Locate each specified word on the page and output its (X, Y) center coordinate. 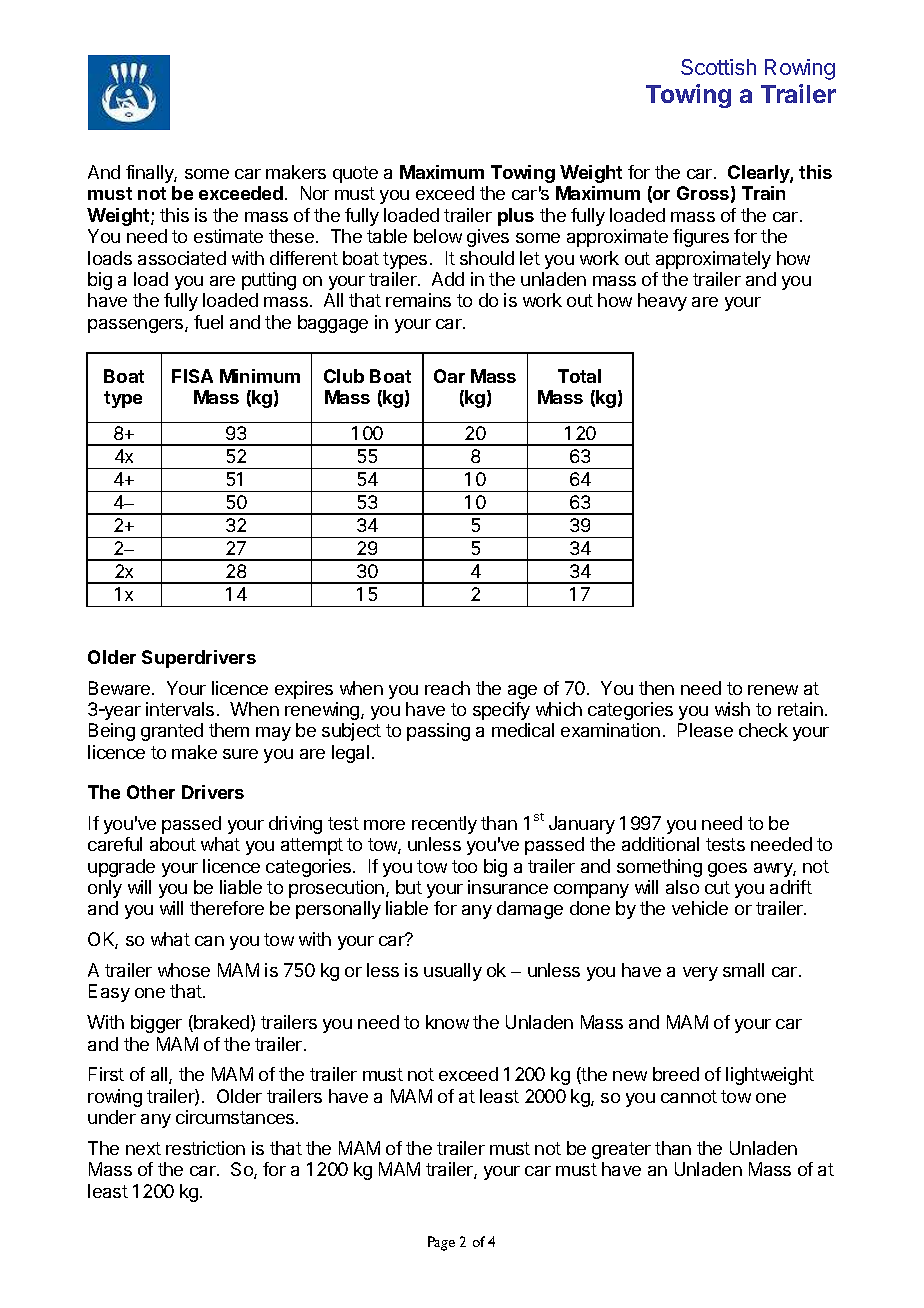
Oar (449, 376)
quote (355, 174)
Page (441, 1243)
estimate (228, 236)
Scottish (718, 67)
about (173, 844)
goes (727, 870)
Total (579, 376)
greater (621, 1150)
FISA (192, 376)
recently (444, 825)
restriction (205, 1148)
